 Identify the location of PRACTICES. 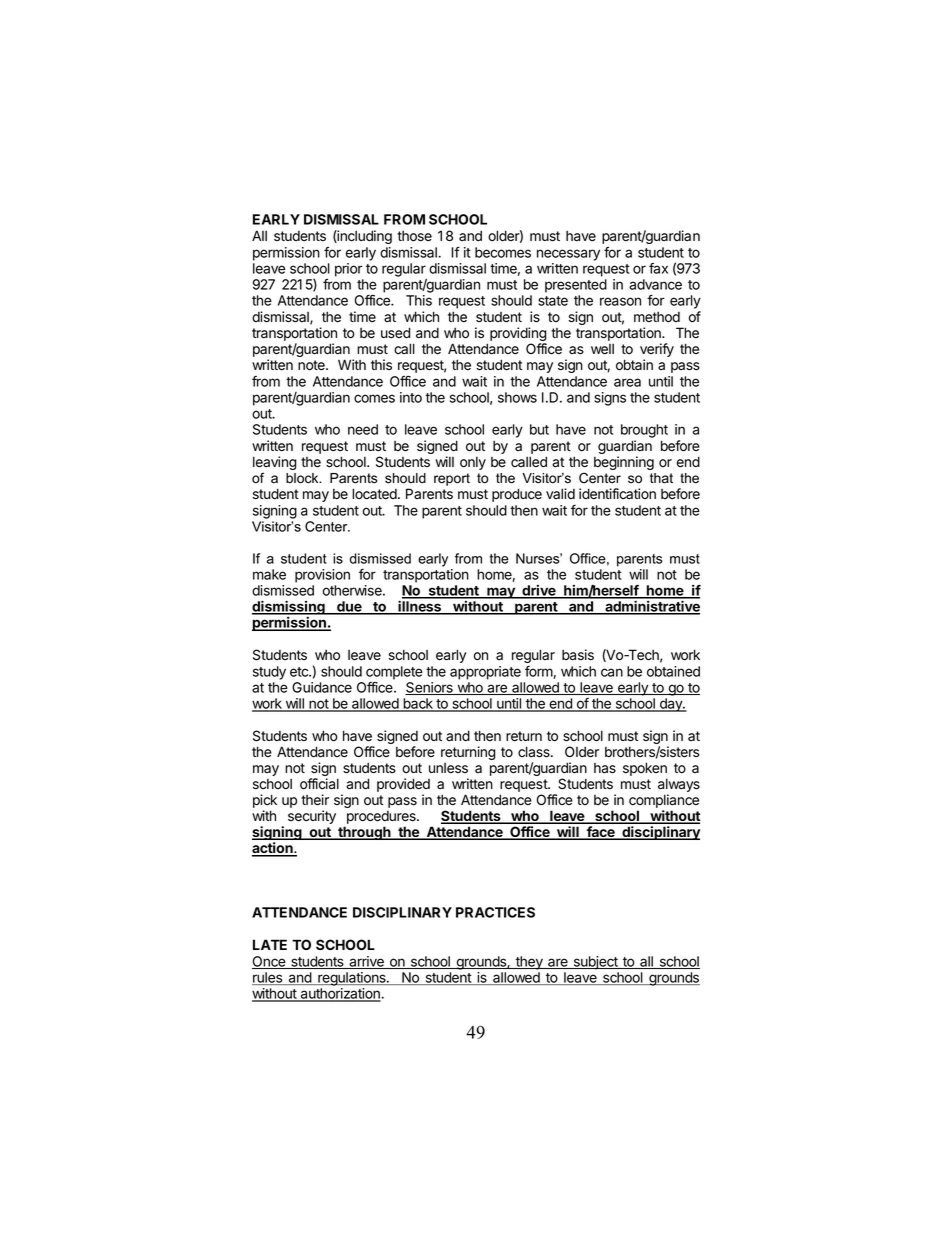
(495, 912).
